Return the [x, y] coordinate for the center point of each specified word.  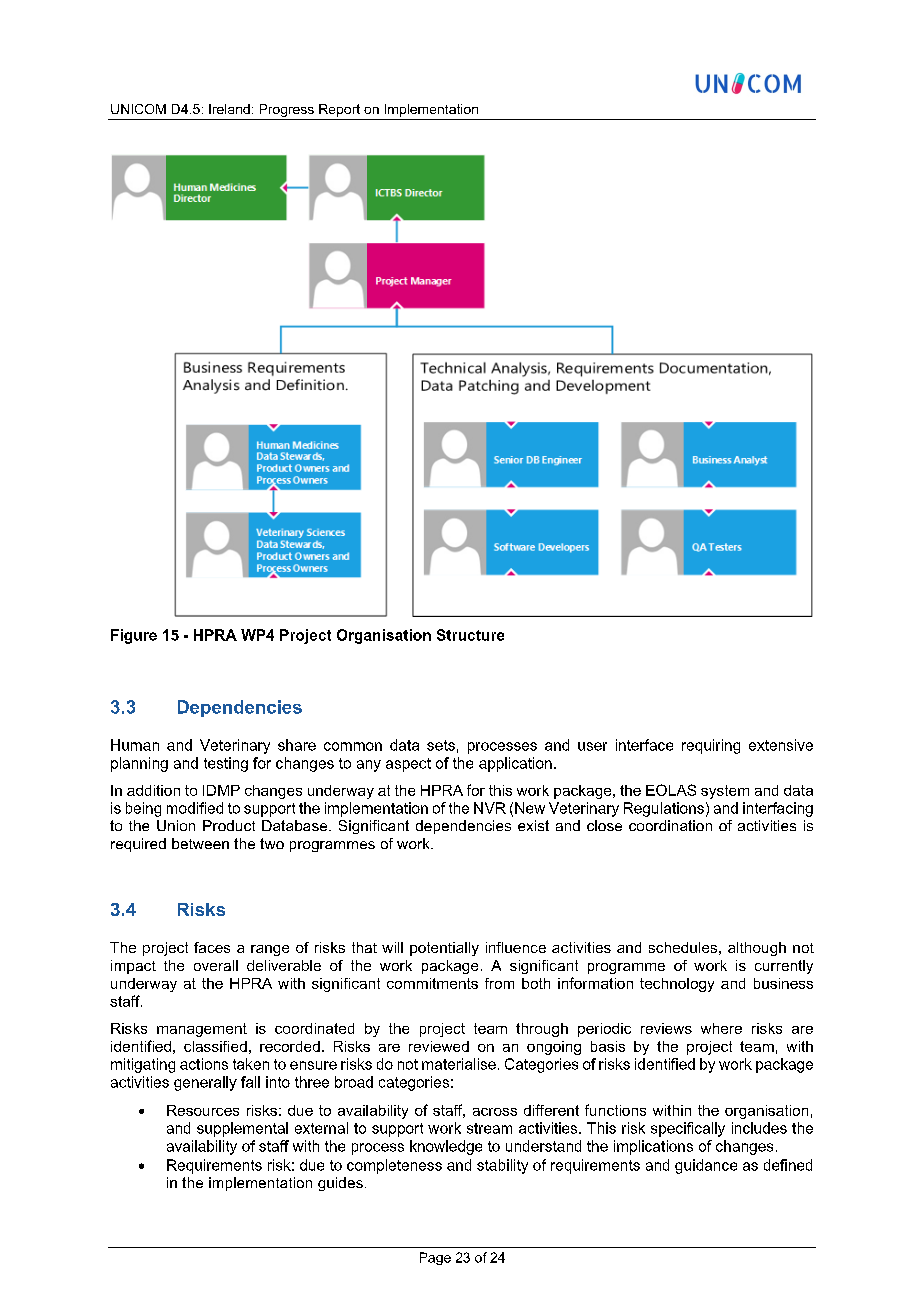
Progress [287, 110]
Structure [470, 635]
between [200, 843]
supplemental [242, 1129]
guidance [706, 1166]
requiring [711, 746]
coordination [670, 825]
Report [339, 110]
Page [435, 1258]
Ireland [229, 109]
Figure [134, 636]
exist [533, 825]
